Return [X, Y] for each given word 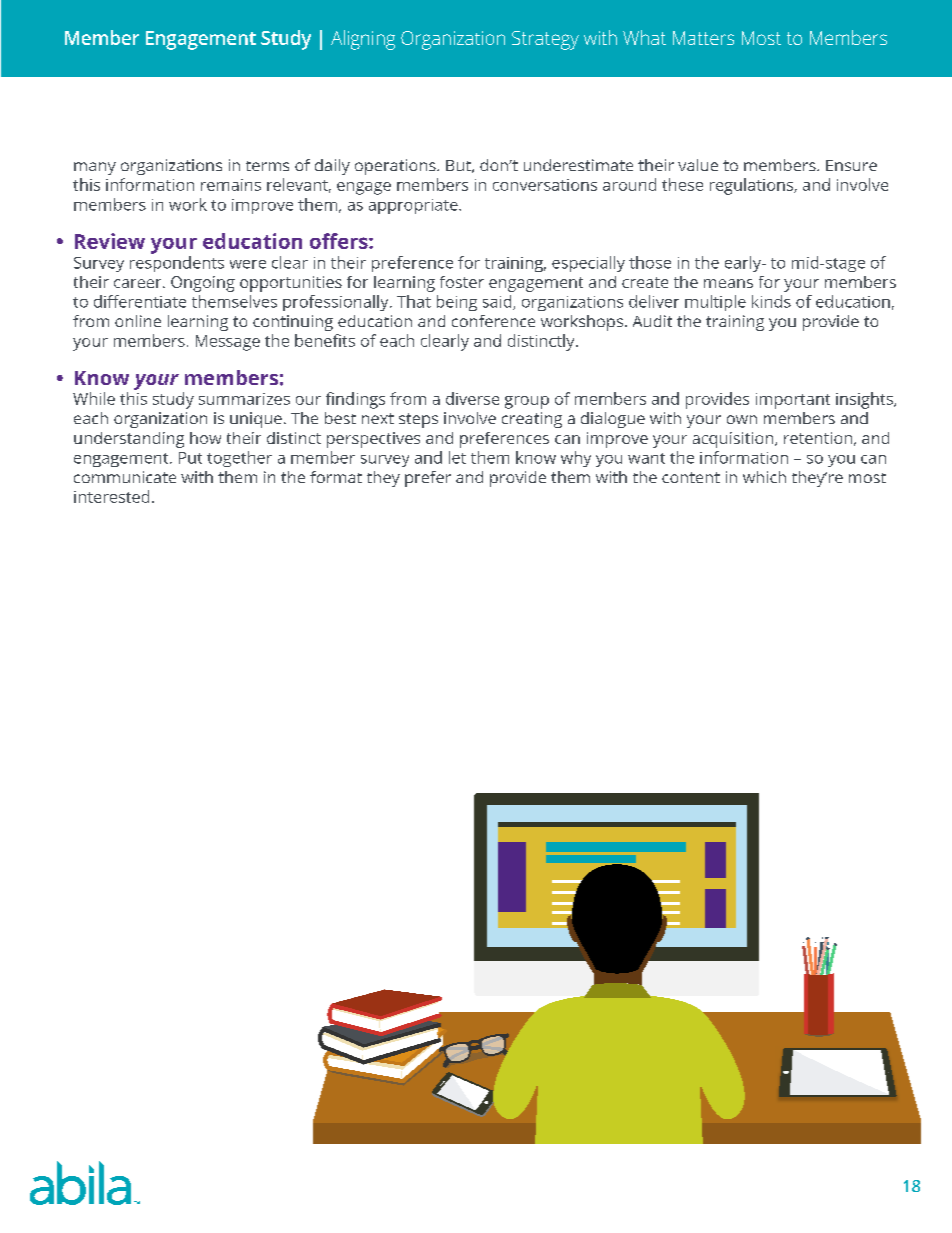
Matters [703, 38]
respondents [177, 262]
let [457, 457]
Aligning [363, 40]
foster [462, 282]
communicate [125, 477]
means [728, 283]
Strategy [545, 40]
